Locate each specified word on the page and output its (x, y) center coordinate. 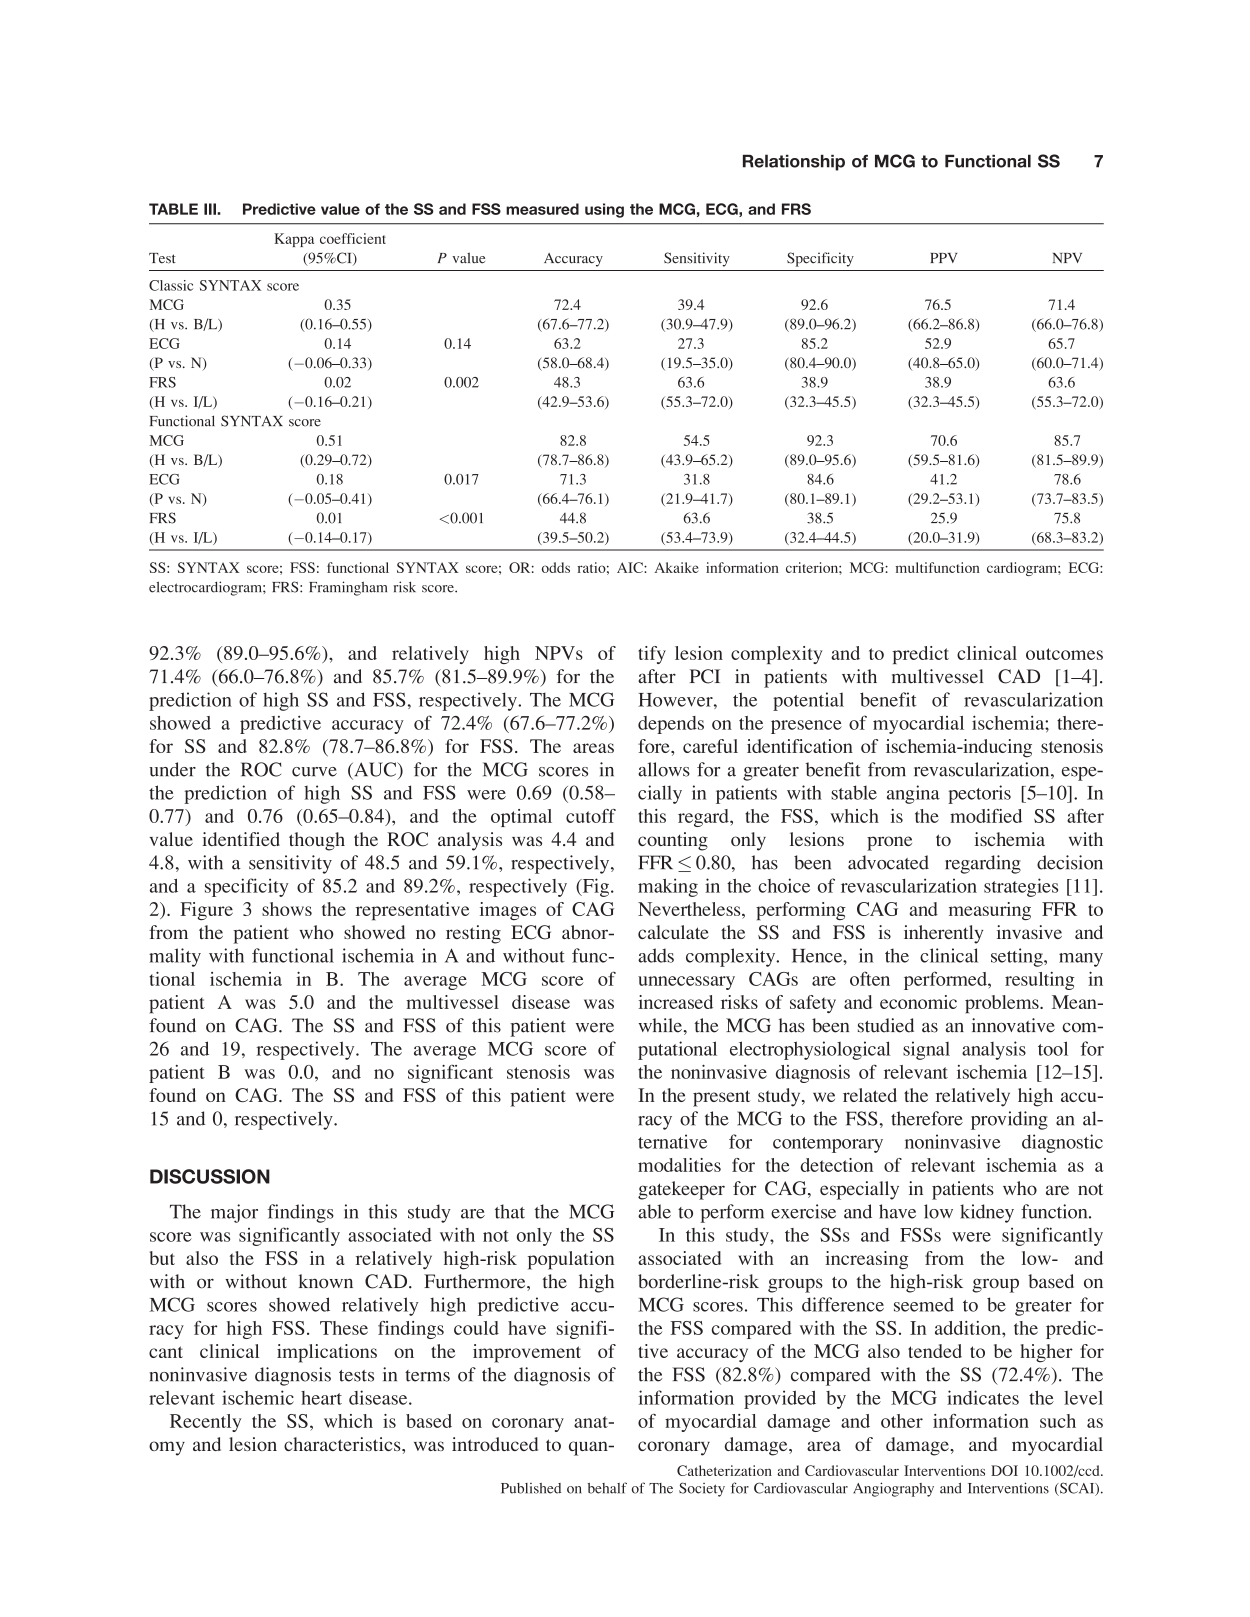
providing (1009, 1120)
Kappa (294, 240)
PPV (943, 258)
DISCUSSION (210, 1176)
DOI (1004, 1470)
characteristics (343, 1444)
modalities (679, 1165)
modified (986, 816)
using (604, 210)
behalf (607, 1488)
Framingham (348, 588)
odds (556, 567)
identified (241, 839)
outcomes (1064, 654)
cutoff (591, 816)
